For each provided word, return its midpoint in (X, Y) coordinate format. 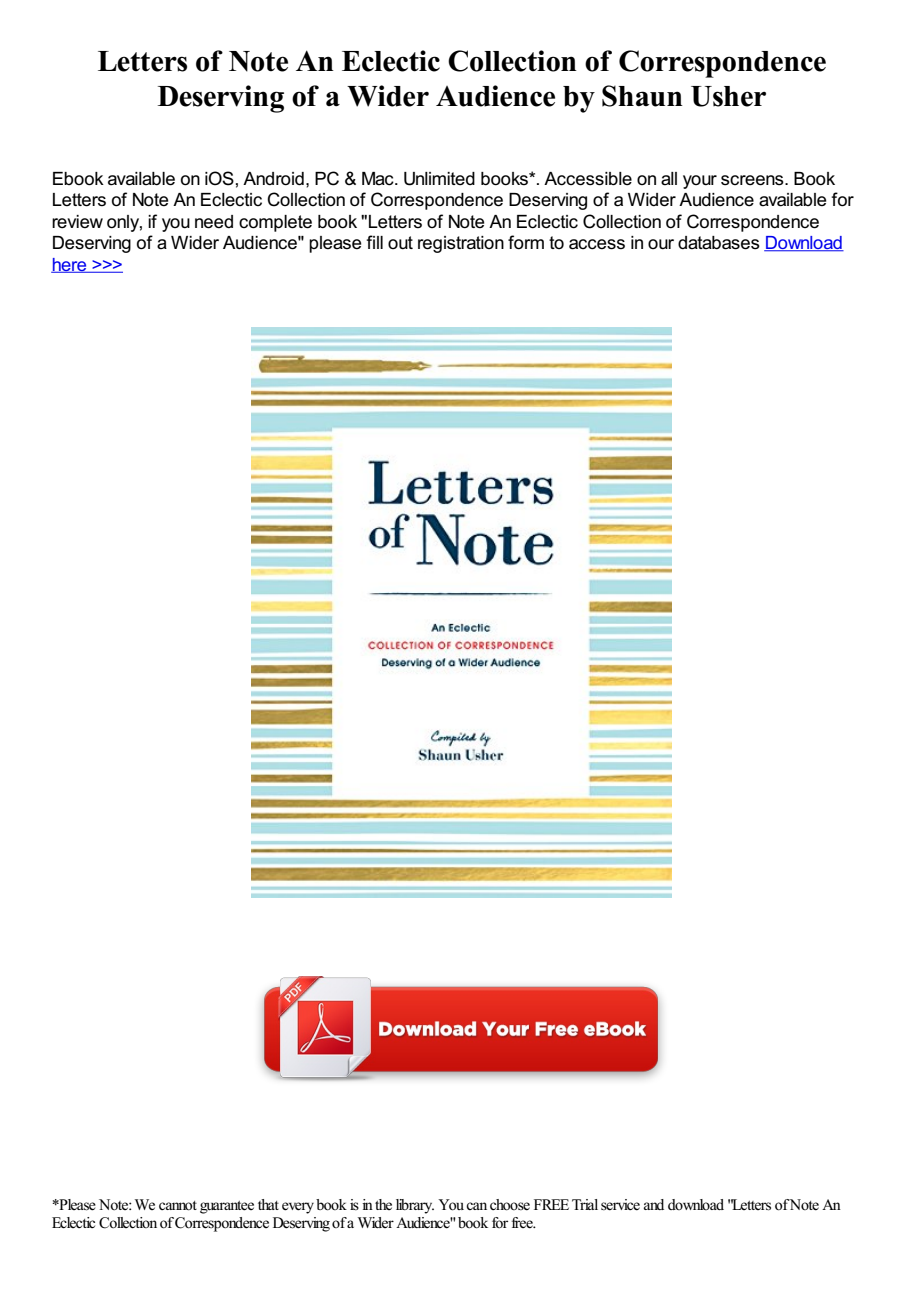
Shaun (642, 96)
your (700, 182)
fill (374, 242)
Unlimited (439, 179)
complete (275, 223)
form (526, 242)
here (70, 265)
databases (719, 243)
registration (461, 244)
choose (510, 1205)
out (400, 242)
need (214, 222)
